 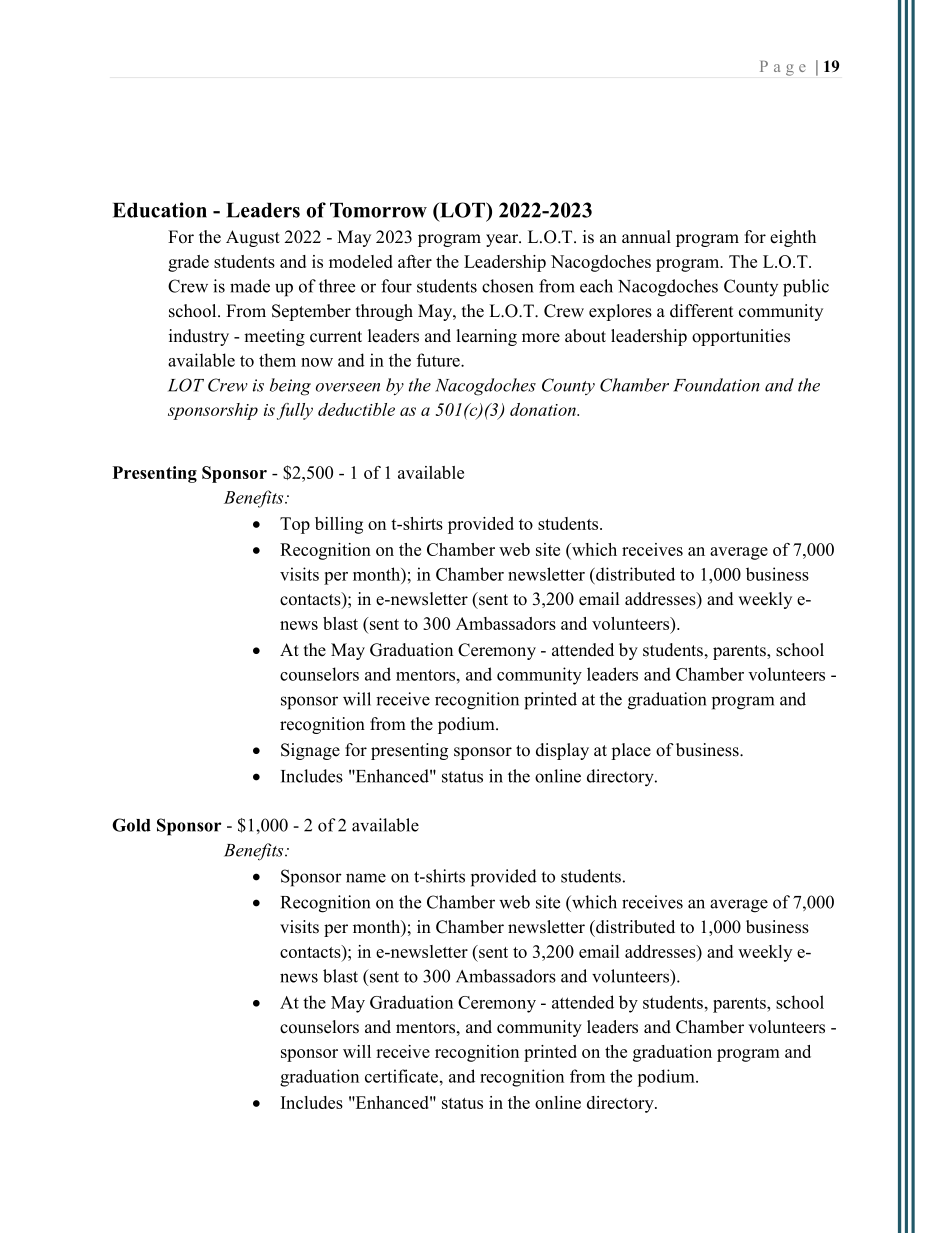 What do you see at coordinates (339, 525) in the screenshot?
I see `billing` at bounding box center [339, 525].
